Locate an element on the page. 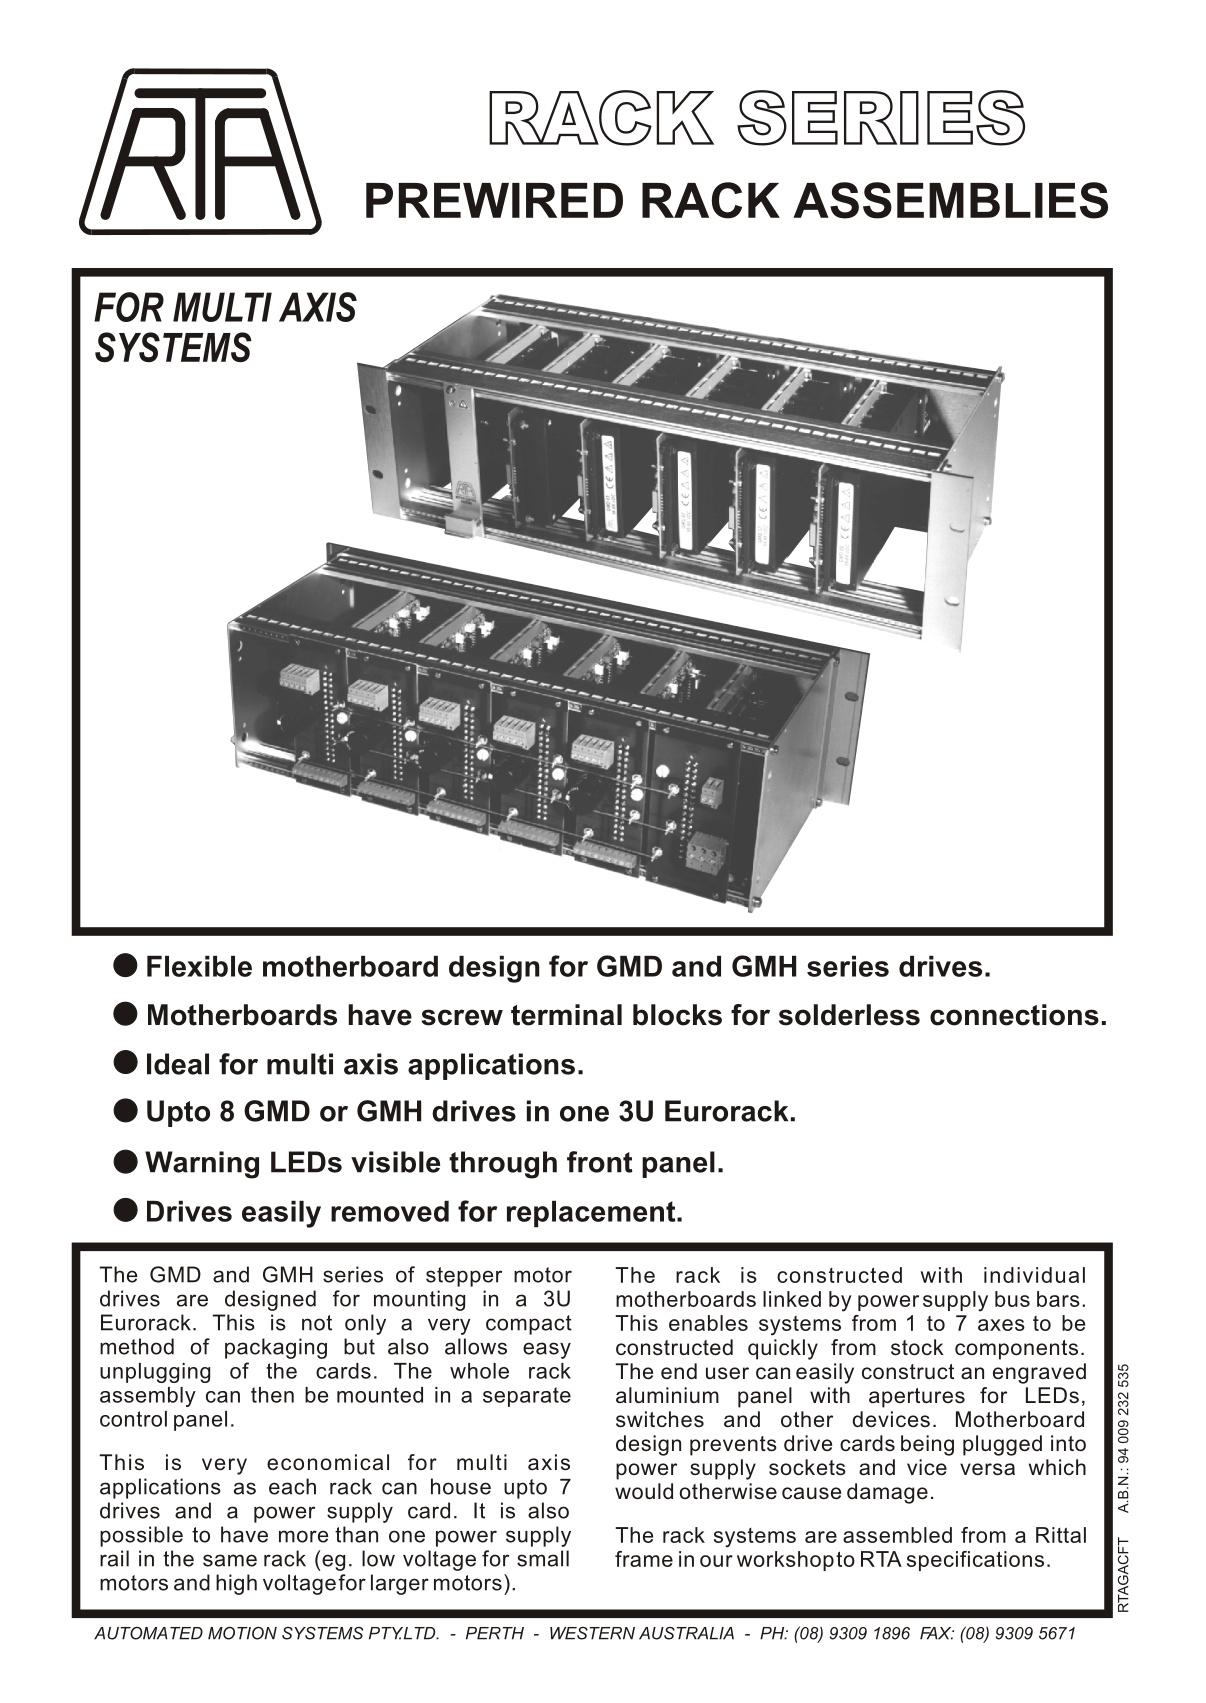 The height and width of the document is (1703, 1206). ASSEMBLIES is located at coordinates (950, 200).
